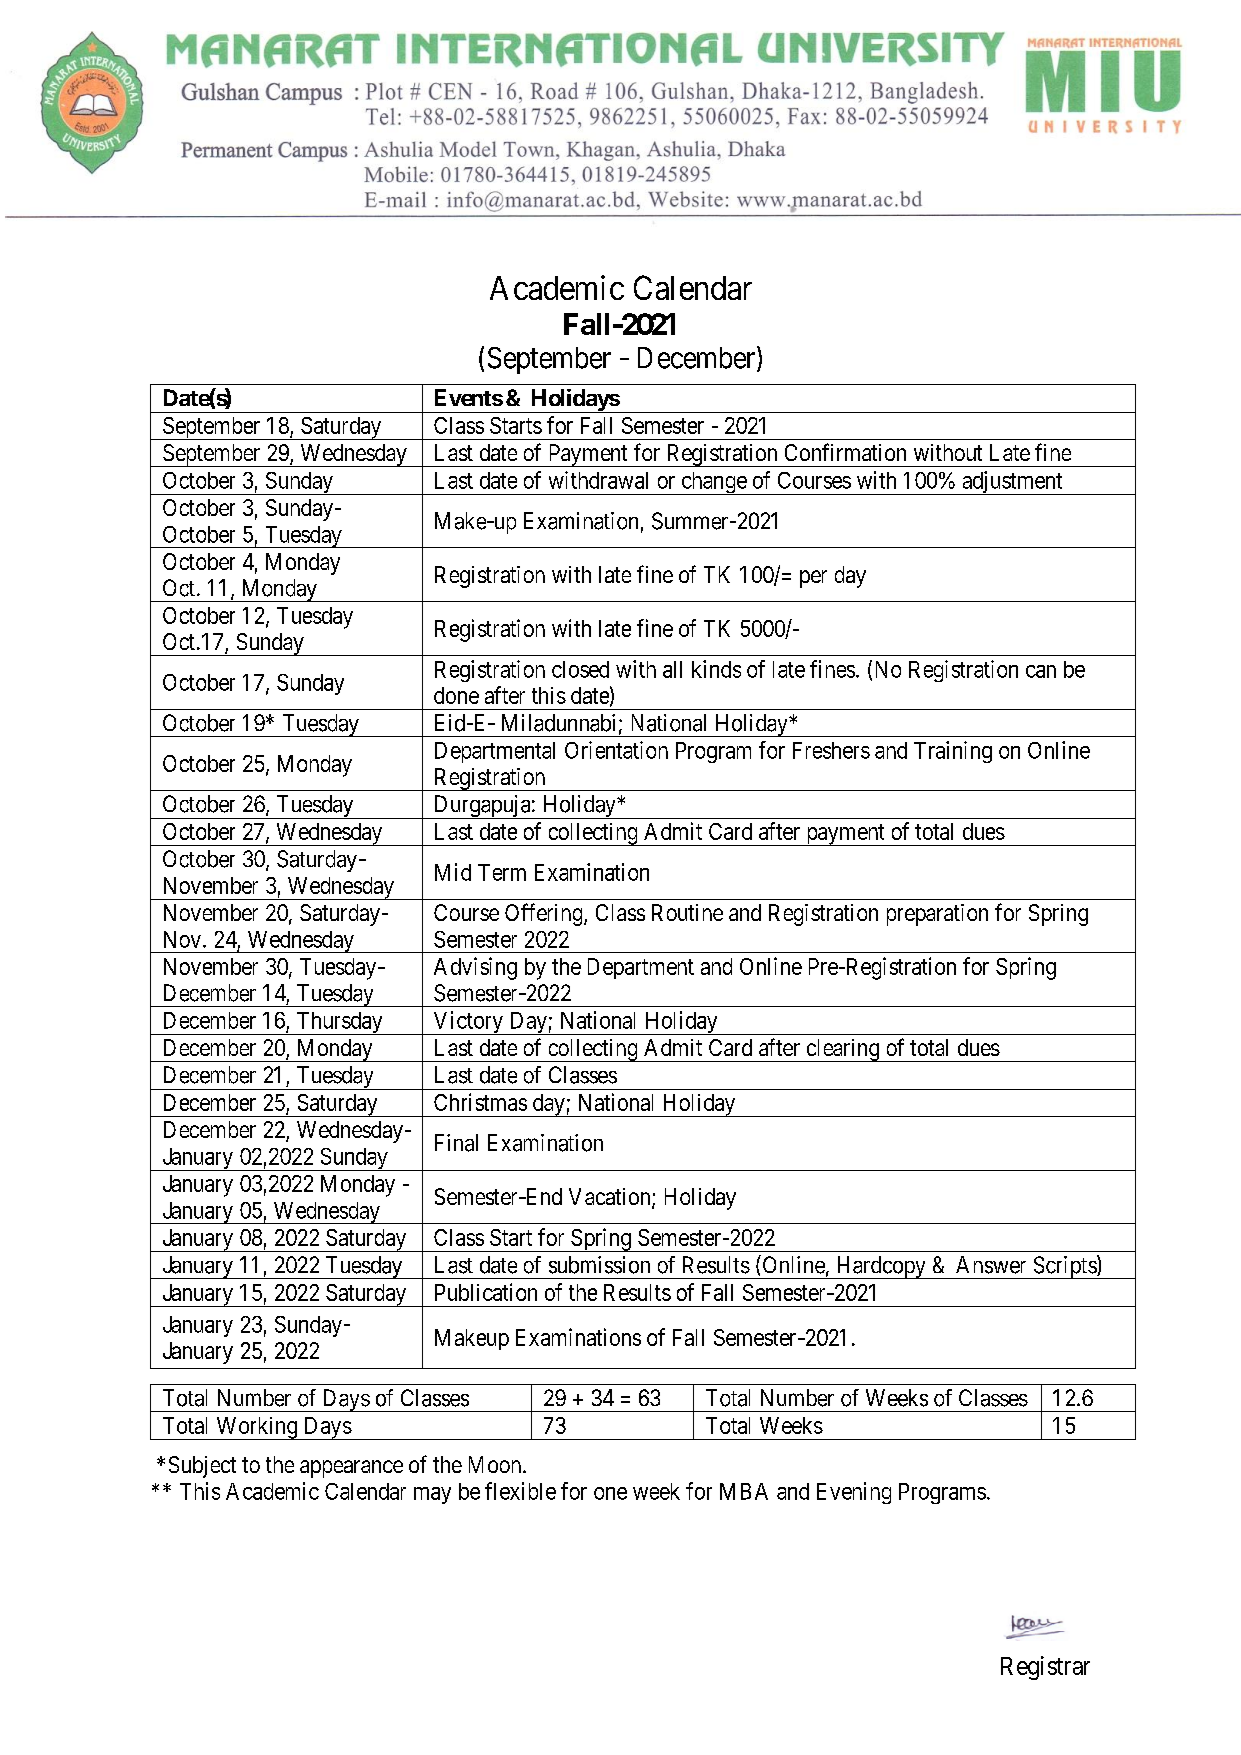  I want to click on done, so click(456, 695).
